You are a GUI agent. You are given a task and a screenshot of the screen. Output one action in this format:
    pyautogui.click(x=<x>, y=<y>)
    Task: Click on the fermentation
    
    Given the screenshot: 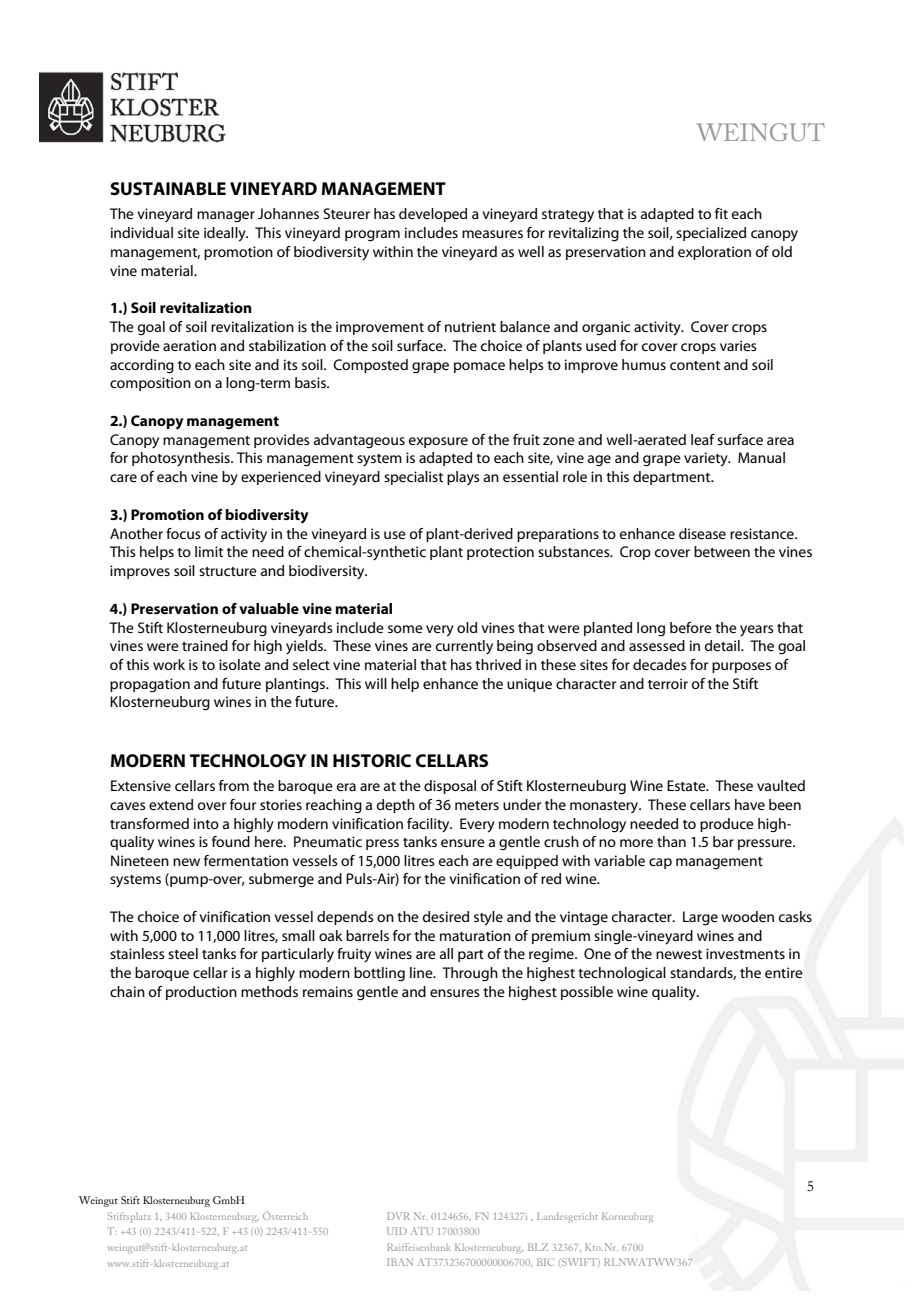 What is the action you would take?
    pyautogui.click(x=246, y=860)
